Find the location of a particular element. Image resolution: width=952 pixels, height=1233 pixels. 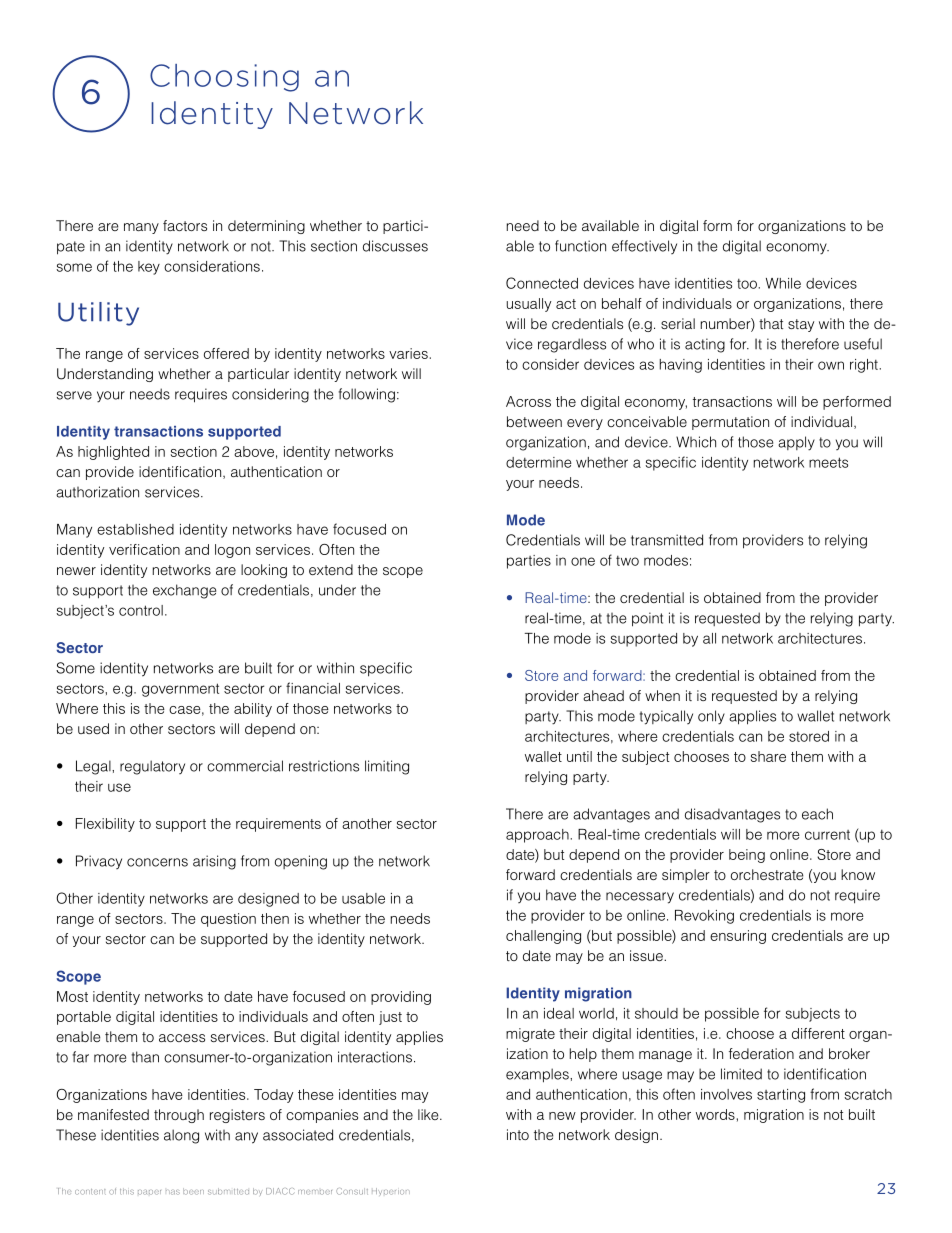

Choosing is located at coordinates (224, 78).
